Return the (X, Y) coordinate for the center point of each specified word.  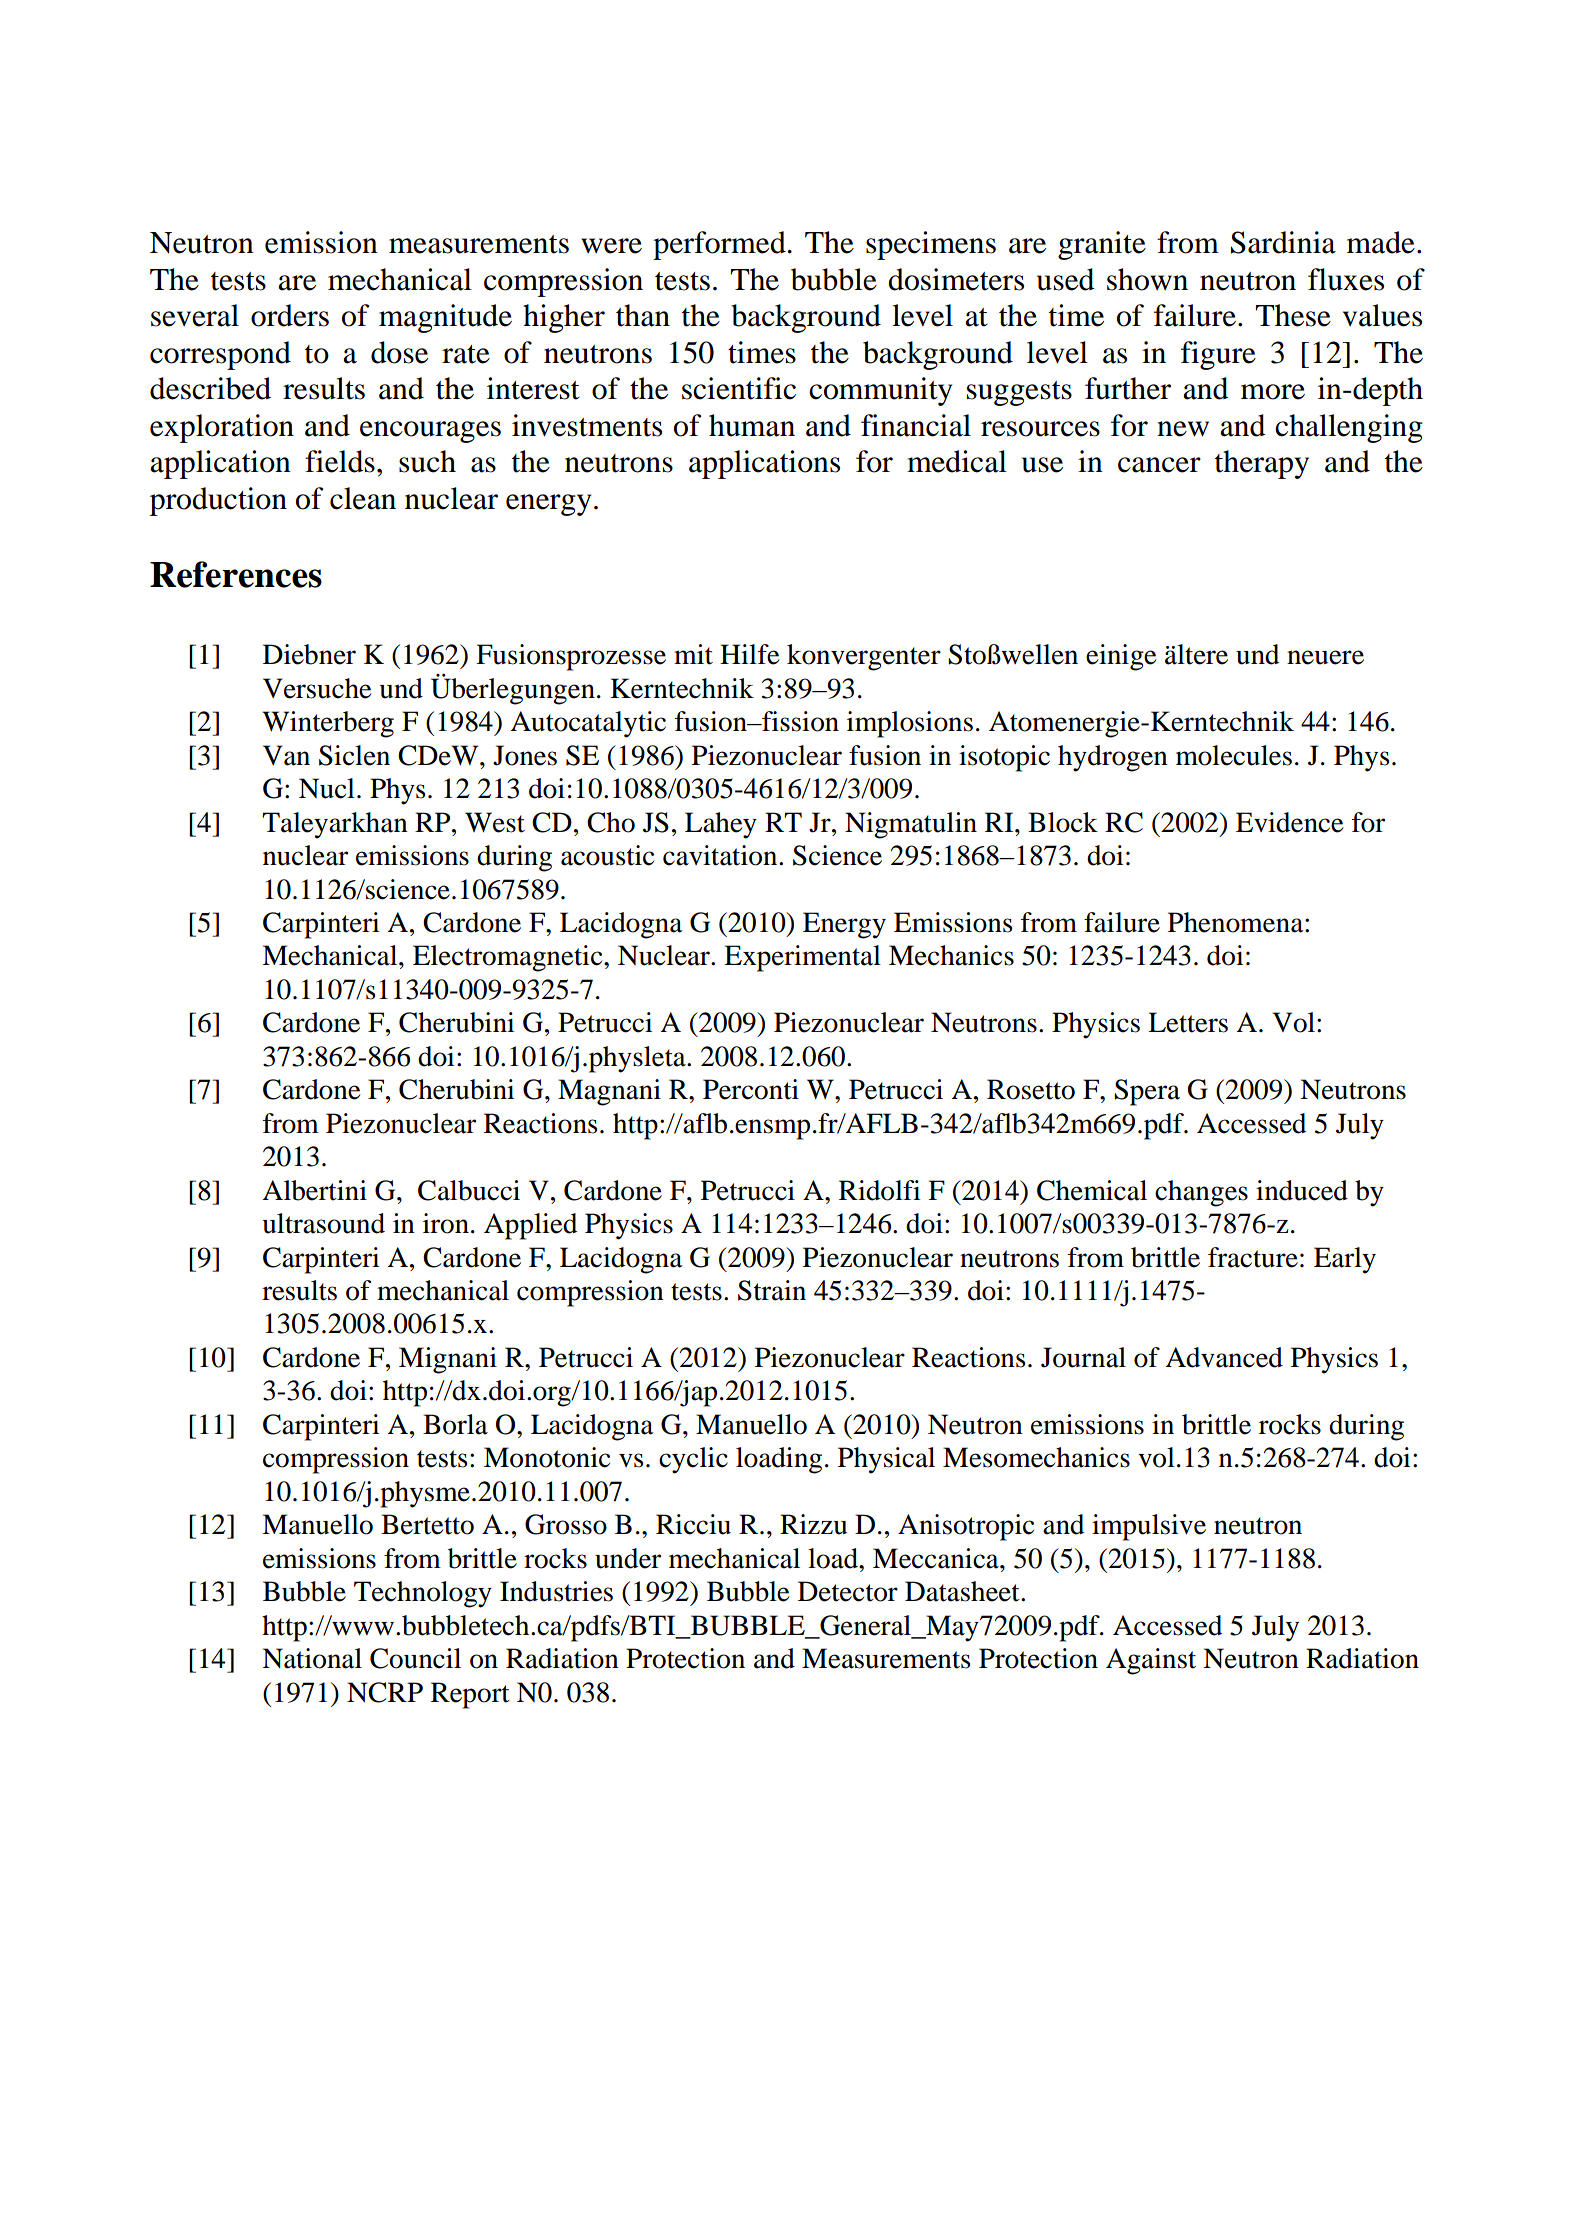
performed (719, 245)
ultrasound (324, 1223)
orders (290, 315)
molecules (1234, 755)
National (312, 1658)
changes (1201, 1193)
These (1293, 315)
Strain (772, 1290)
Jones (525, 755)
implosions (910, 724)
